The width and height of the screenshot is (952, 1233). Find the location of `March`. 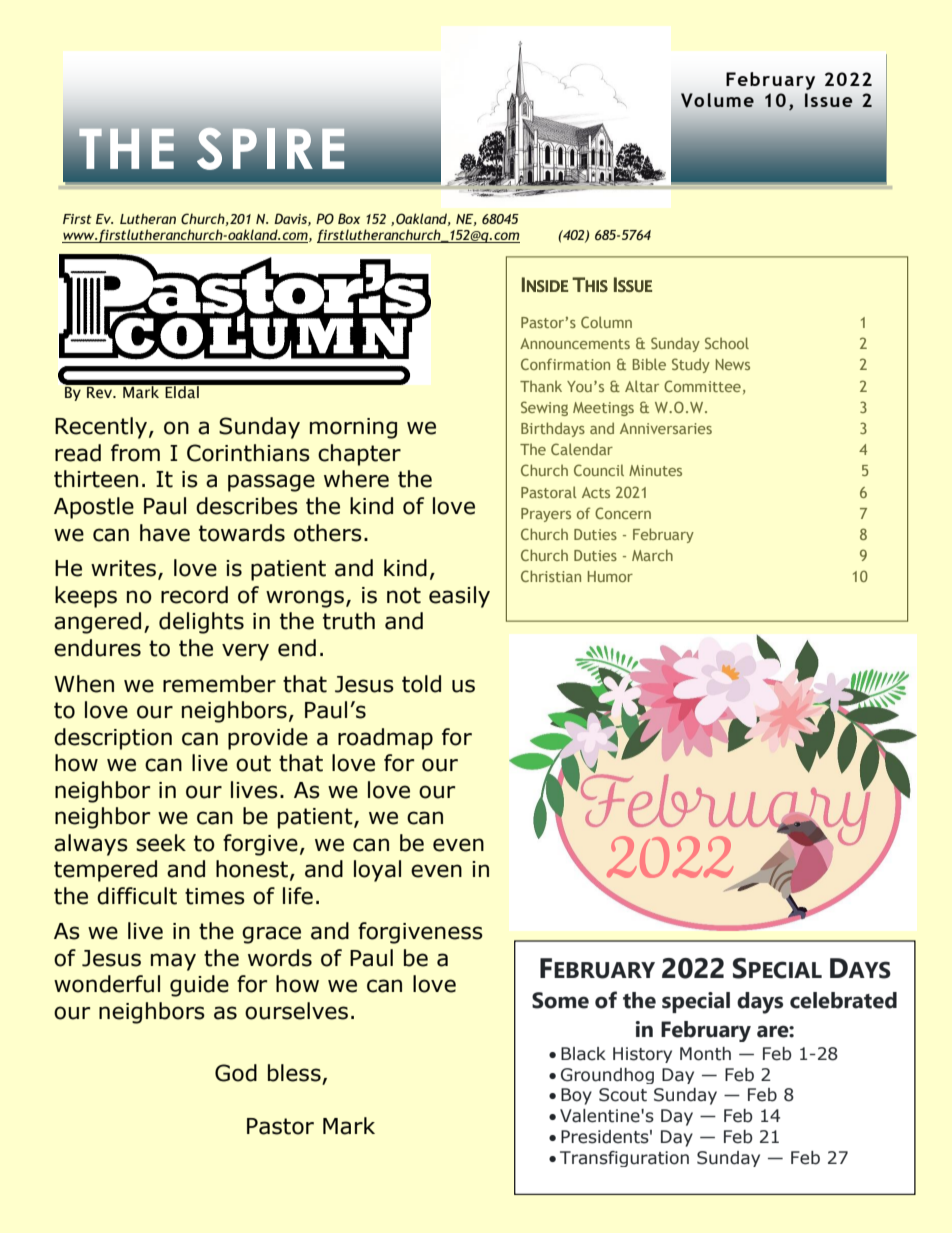

March is located at coordinates (652, 555).
